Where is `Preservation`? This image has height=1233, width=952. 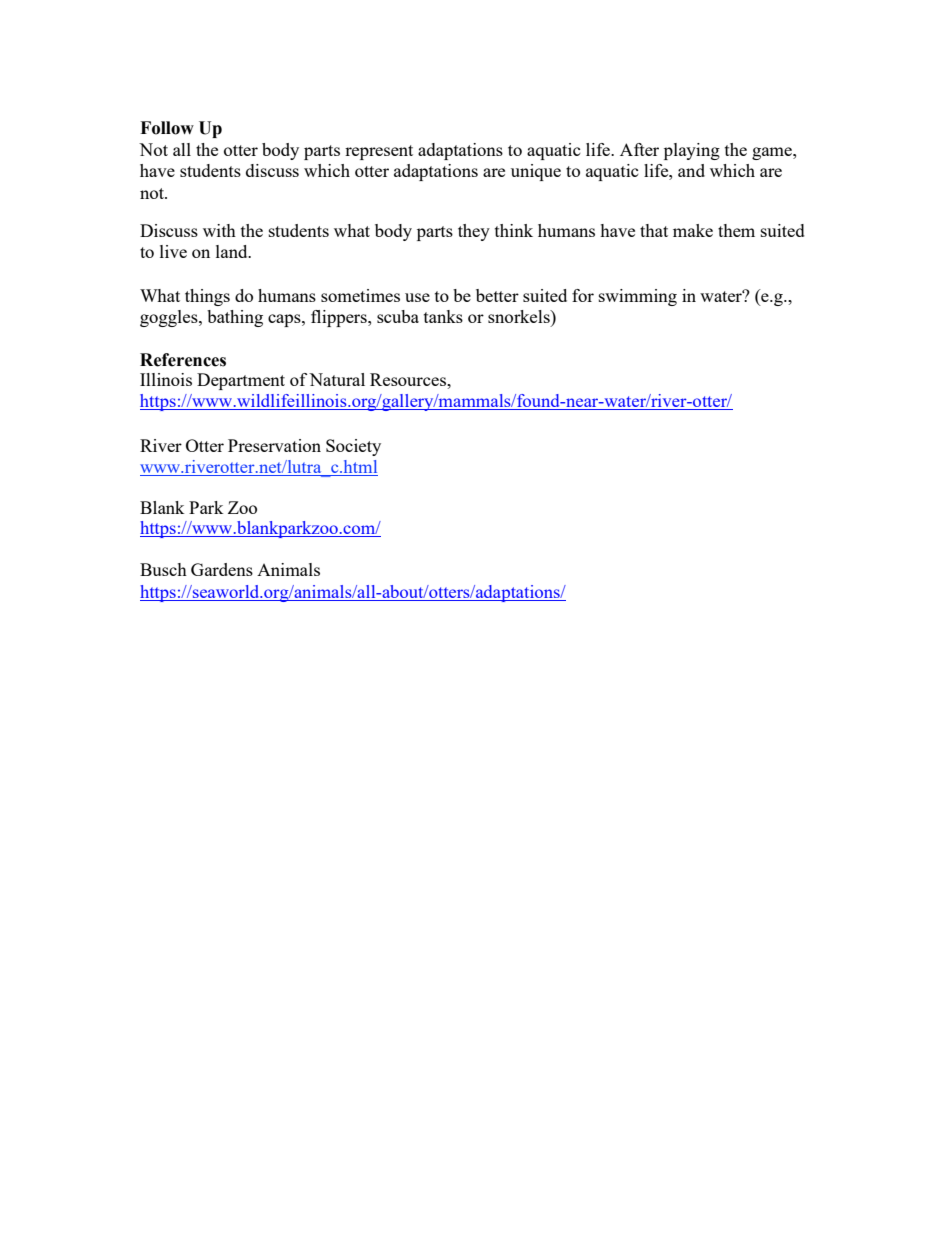 Preservation is located at coordinates (274, 445).
